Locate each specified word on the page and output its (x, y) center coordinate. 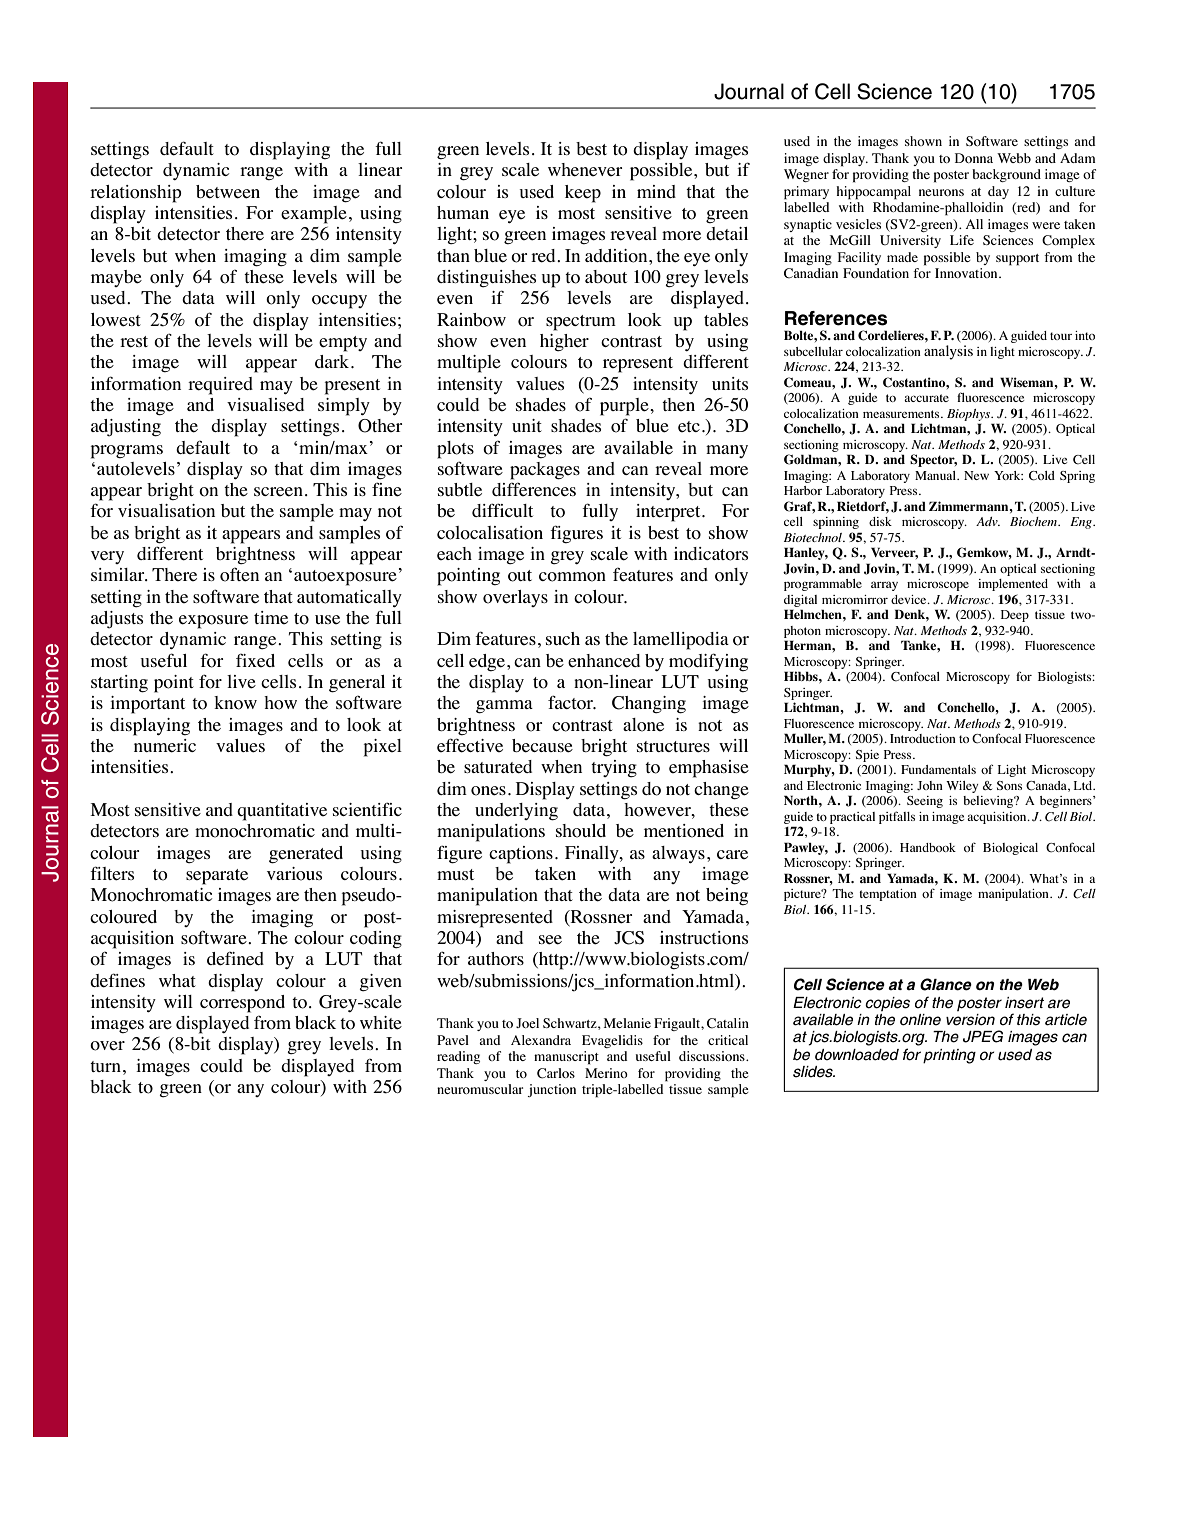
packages (545, 471)
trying (614, 768)
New (976, 475)
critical (728, 1040)
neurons (941, 192)
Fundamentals (938, 769)
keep (583, 194)
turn (105, 1066)
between (228, 192)
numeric (165, 746)
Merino (606, 1073)
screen (278, 492)
